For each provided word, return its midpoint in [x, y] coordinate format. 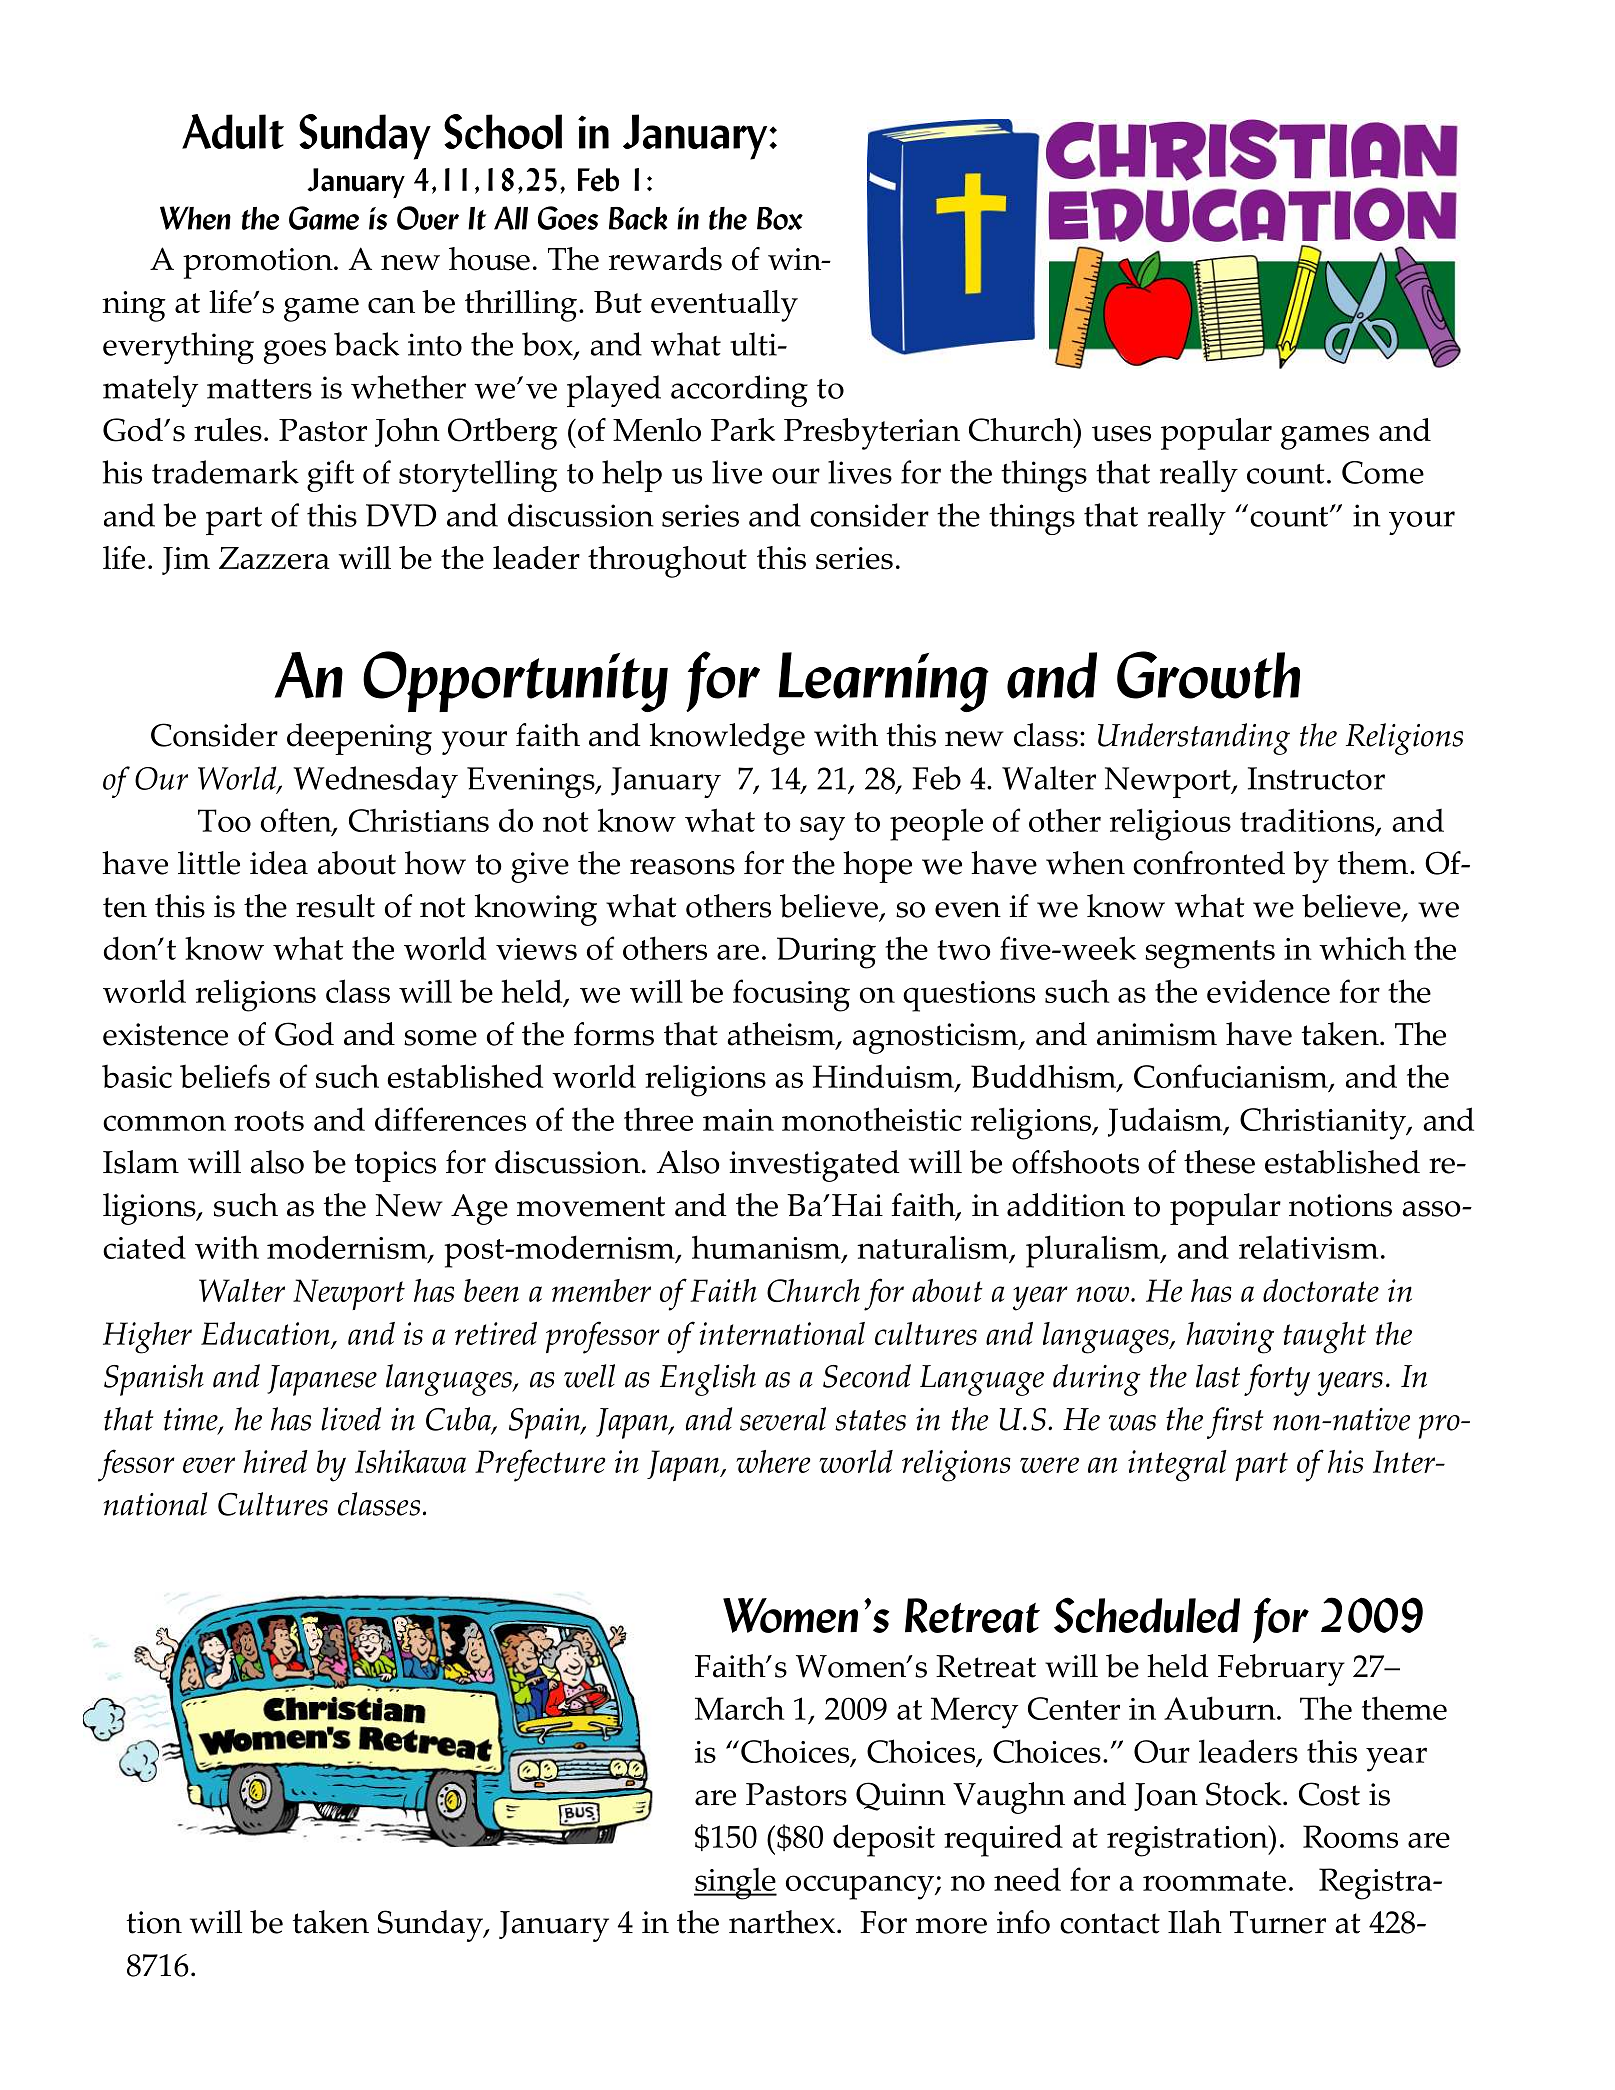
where [773, 1461]
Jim [186, 561]
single [735, 1883]
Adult [233, 131]
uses [1121, 434]
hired [275, 1461]
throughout [667, 562]
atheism [782, 1035]
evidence [1268, 991]
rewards [665, 259]
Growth [1208, 675]
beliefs [225, 1076]
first [1235, 1423]
